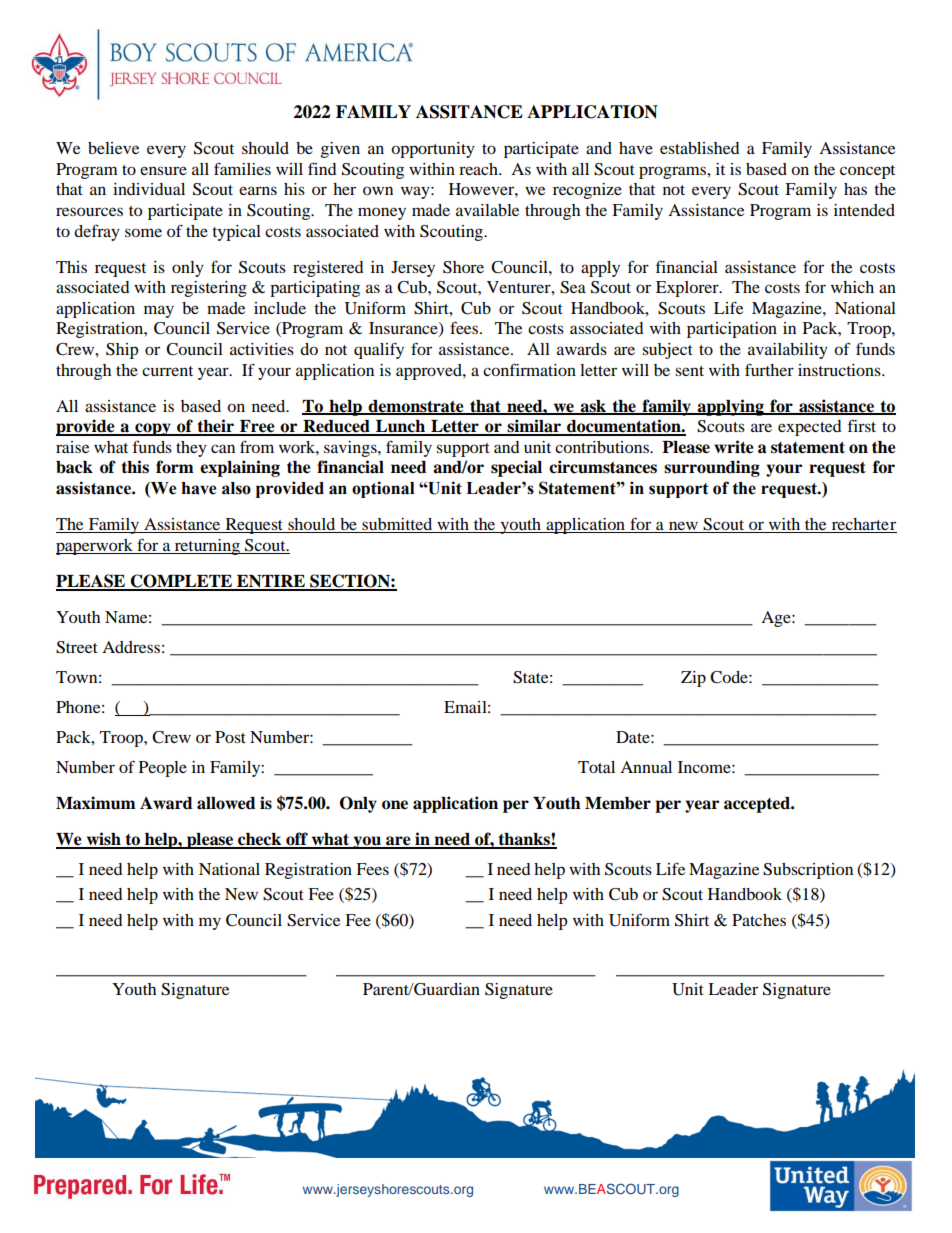 This screenshot has width=952, height=1233. I want to click on Street, so click(77, 647).
